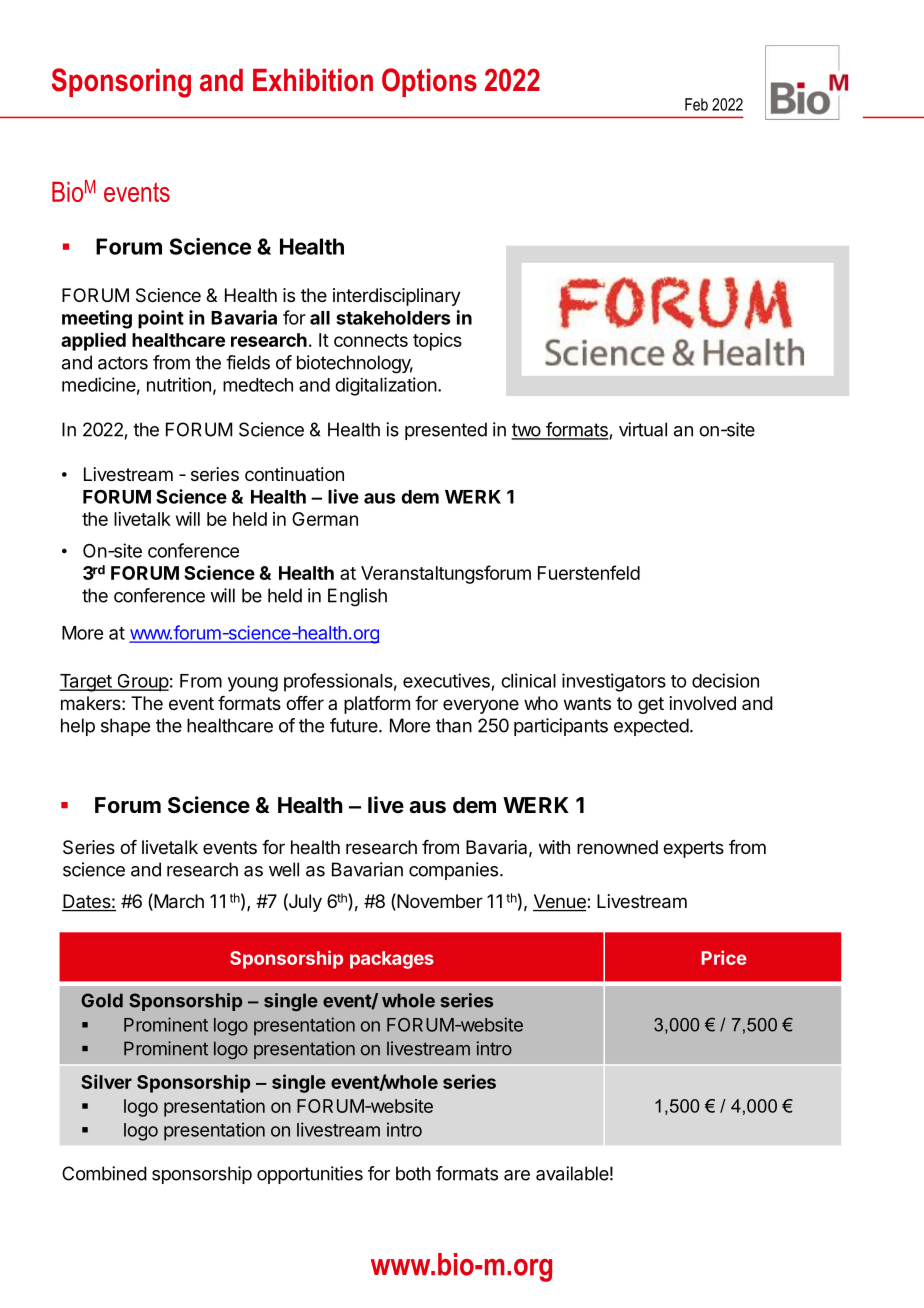 The width and height of the screenshot is (924, 1308). I want to click on both, so click(413, 1173).
